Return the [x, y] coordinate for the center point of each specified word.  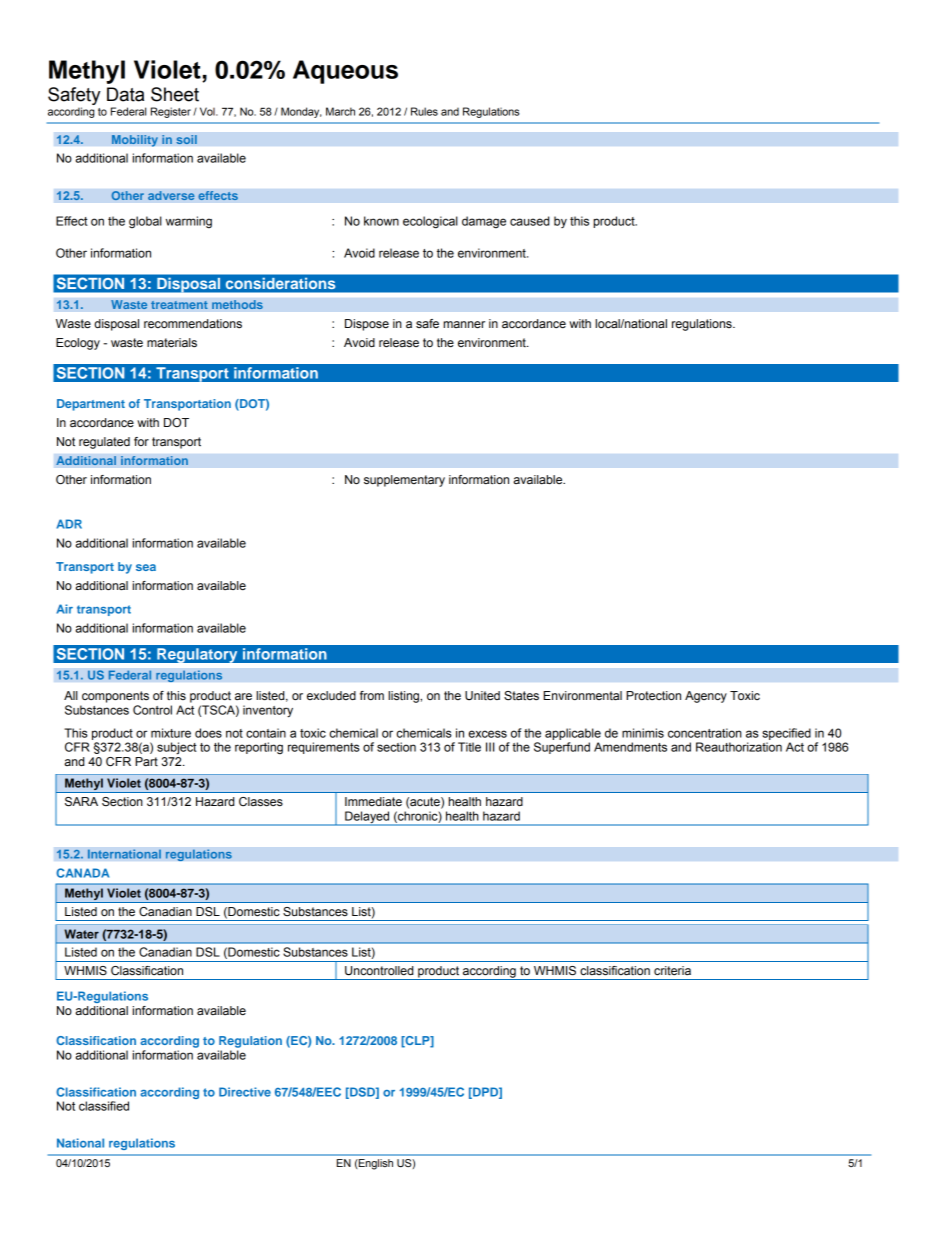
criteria [672, 971]
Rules [424, 111]
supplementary [404, 481]
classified [104, 1106]
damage [484, 222]
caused [529, 221]
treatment [179, 305]
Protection [653, 696]
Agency [706, 697]
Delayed [367, 818]
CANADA [82, 873]
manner [464, 325]
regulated [104, 443]
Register [171, 112]
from [372, 695]
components [115, 697]
